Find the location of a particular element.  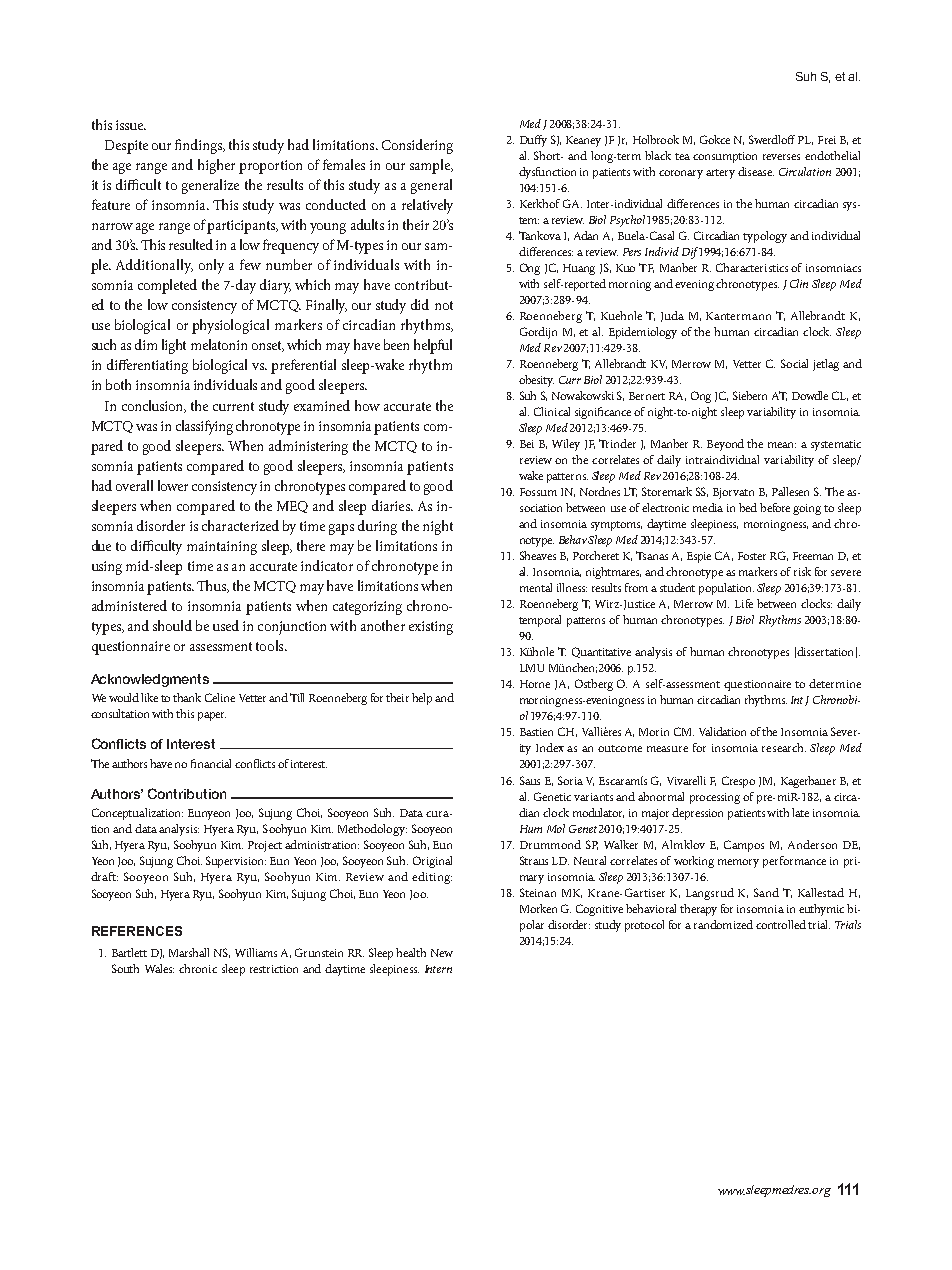

sample is located at coordinates (431, 166).
